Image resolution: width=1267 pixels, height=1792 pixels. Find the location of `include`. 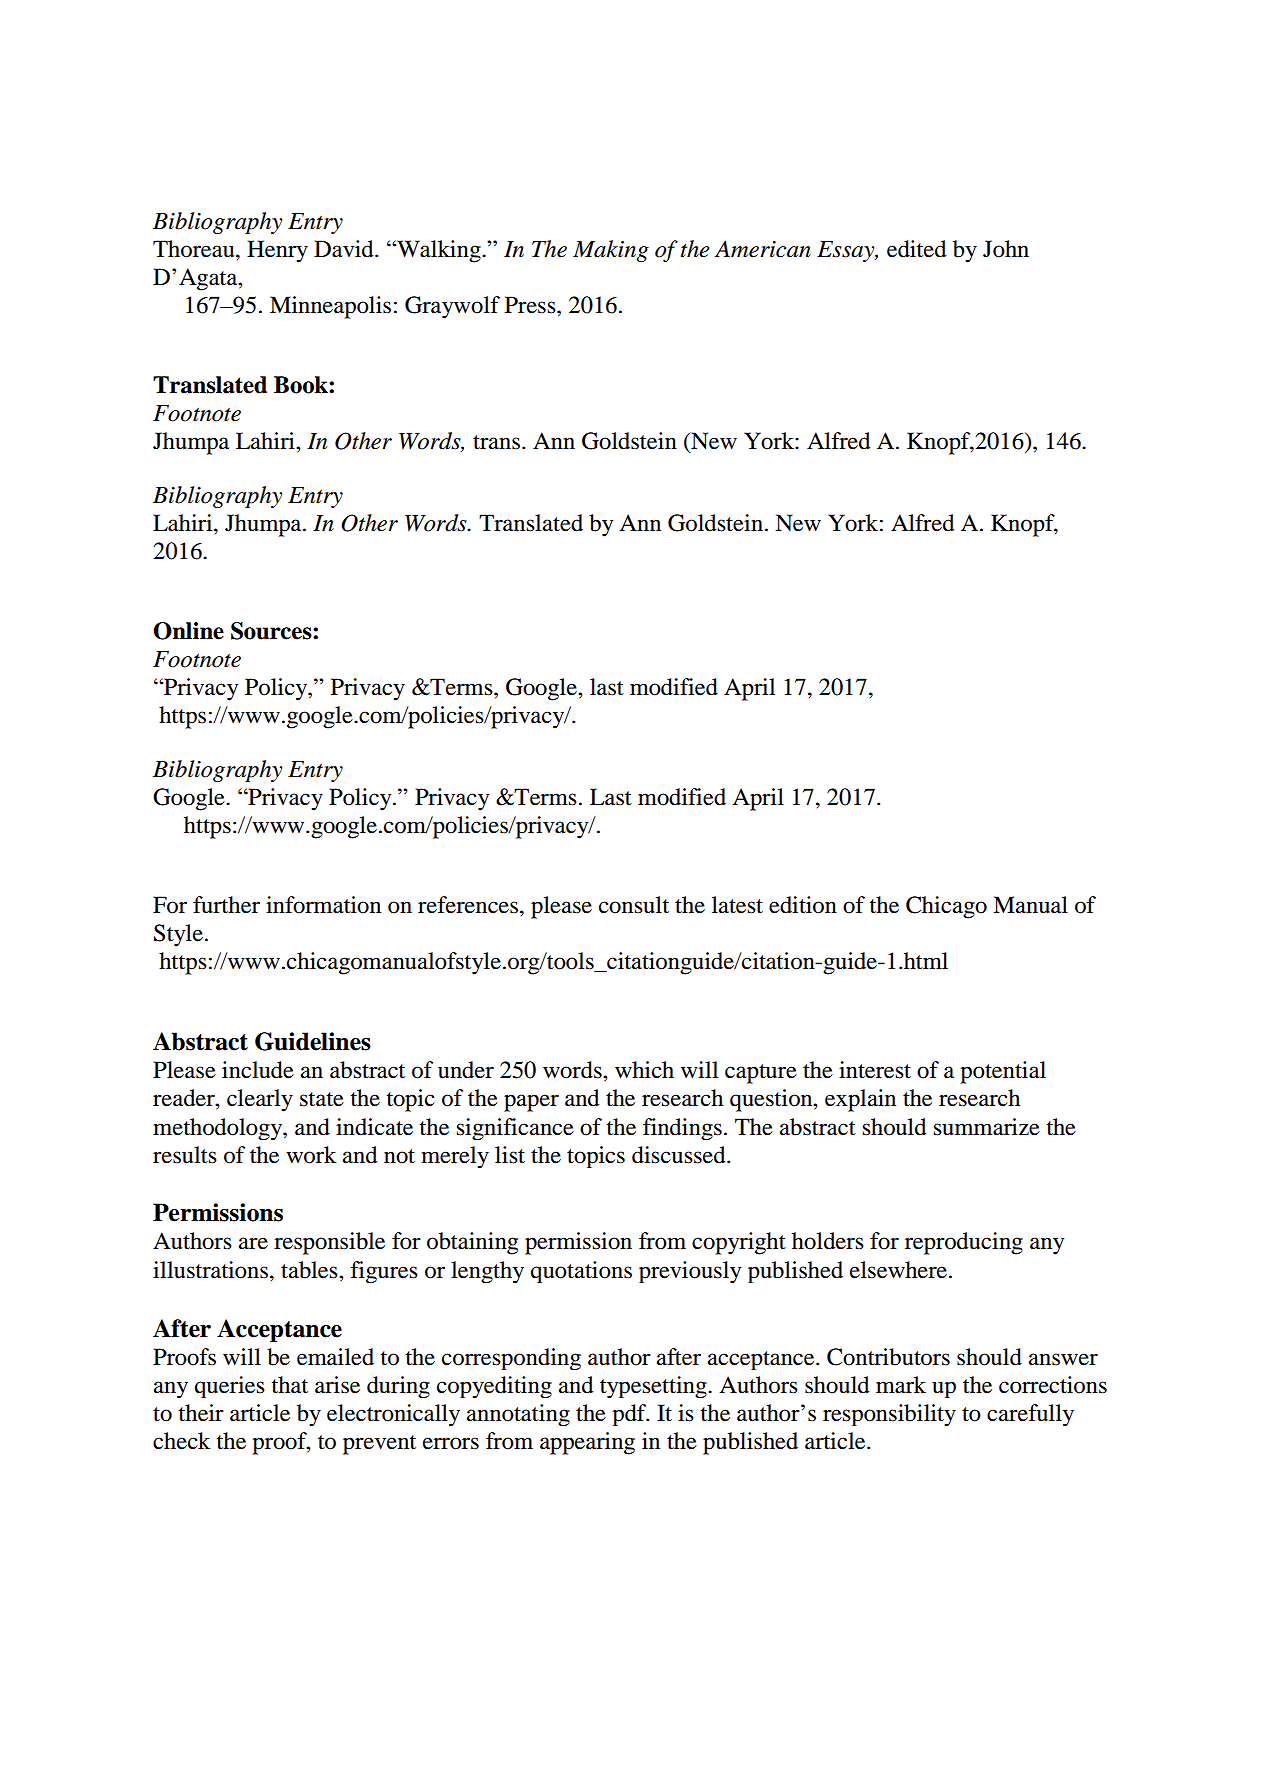

include is located at coordinates (258, 1070).
